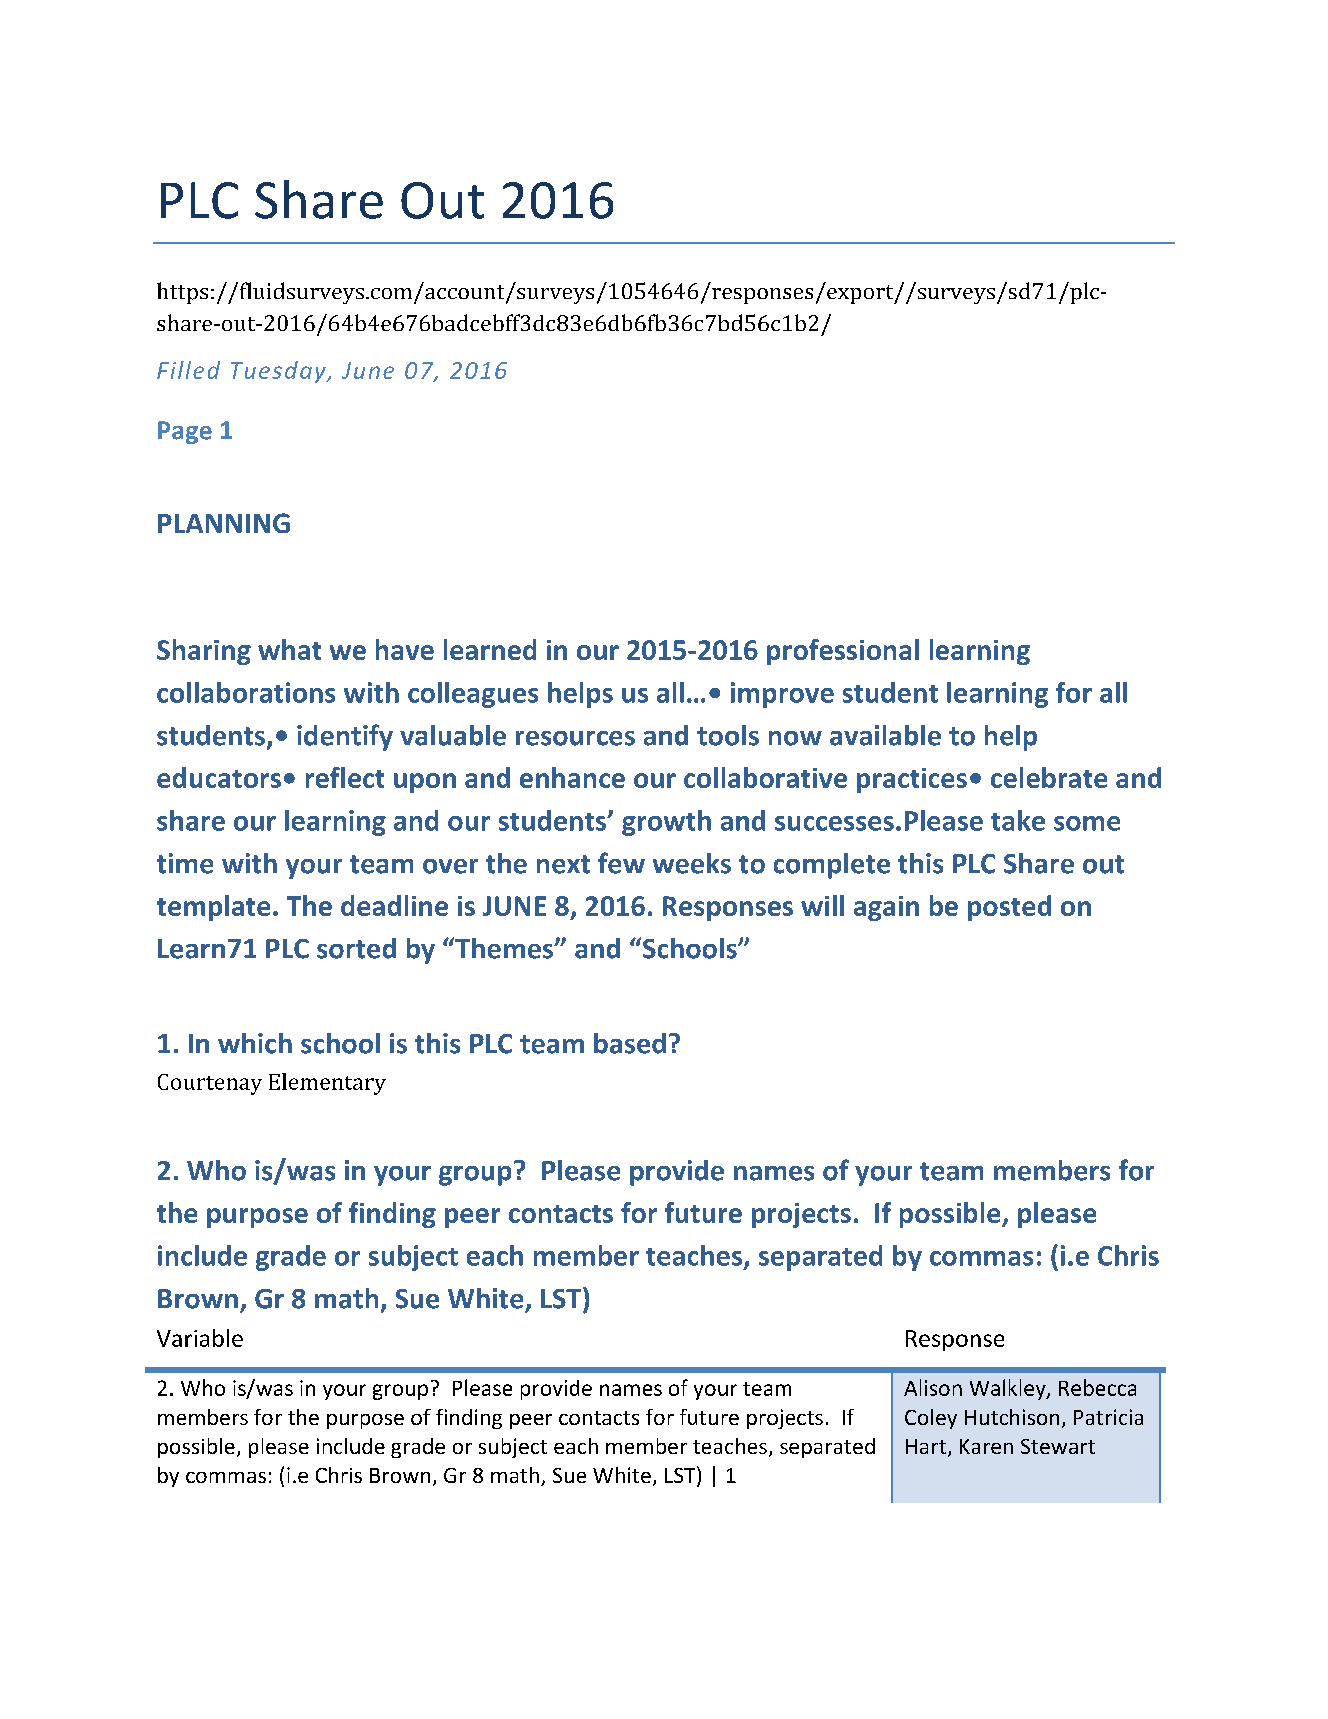  What do you see at coordinates (1012, 1417) in the screenshot?
I see `Hutchison` at bounding box center [1012, 1417].
